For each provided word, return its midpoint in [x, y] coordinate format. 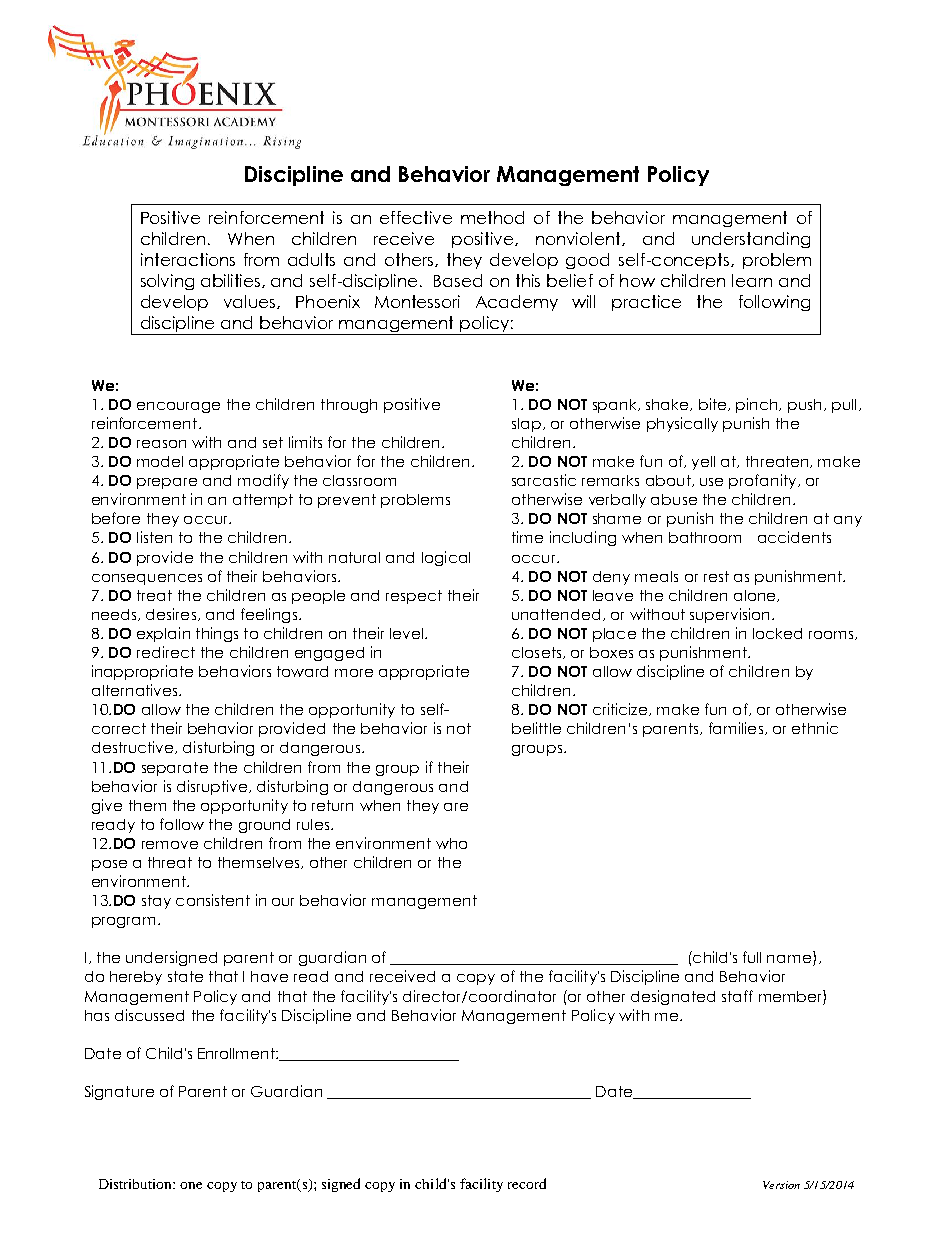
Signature [119, 1092]
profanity [764, 481]
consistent [213, 900]
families [736, 728]
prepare [167, 483]
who [451, 843]
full [752, 957]
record [527, 1183]
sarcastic [544, 480]
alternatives [136, 690]
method [492, 217]
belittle [536, 728]
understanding [751, 240]
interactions [188, 259]
